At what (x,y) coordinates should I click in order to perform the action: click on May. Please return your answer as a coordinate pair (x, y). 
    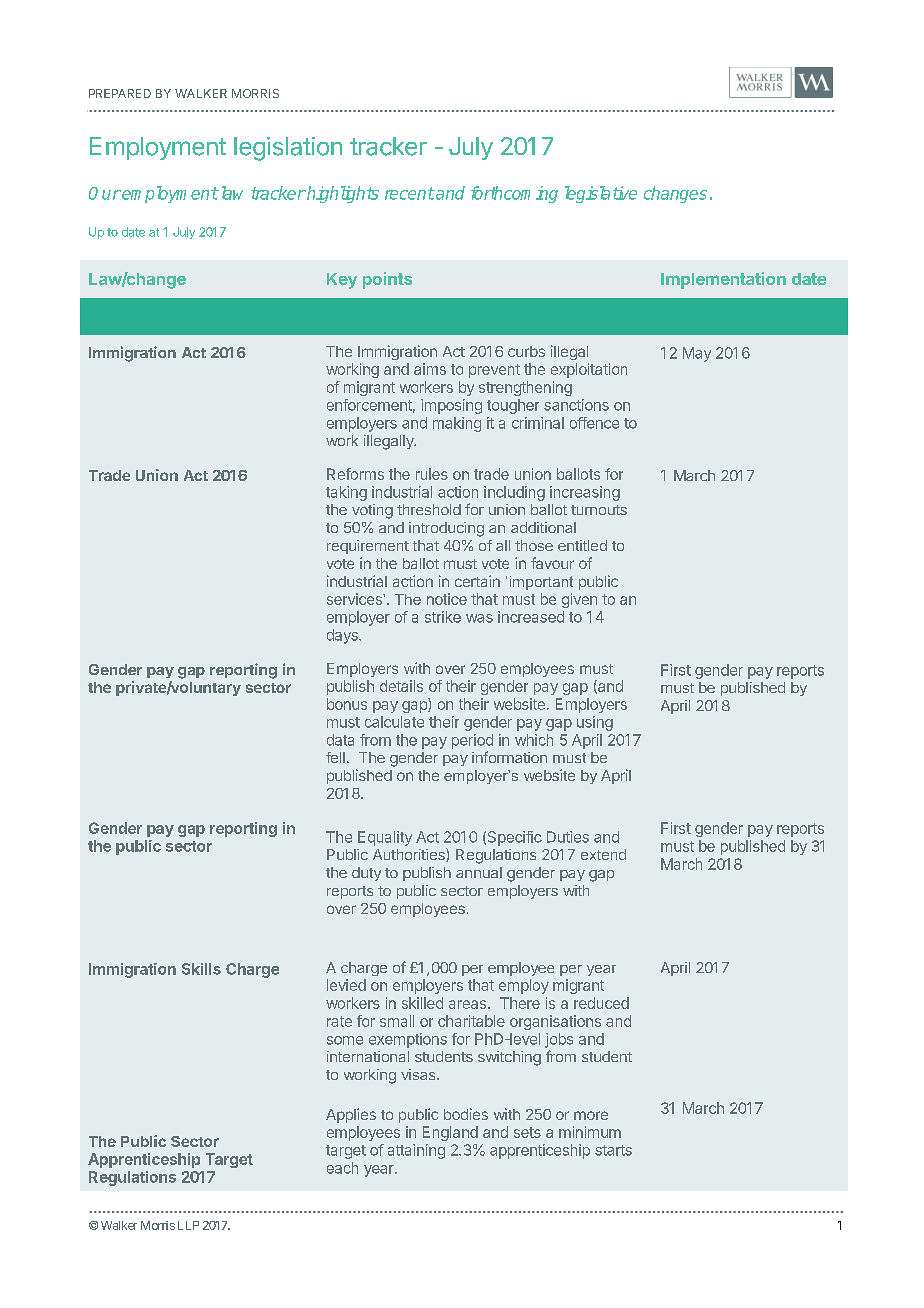
    Looking at the image, I should click on (697, 354).
